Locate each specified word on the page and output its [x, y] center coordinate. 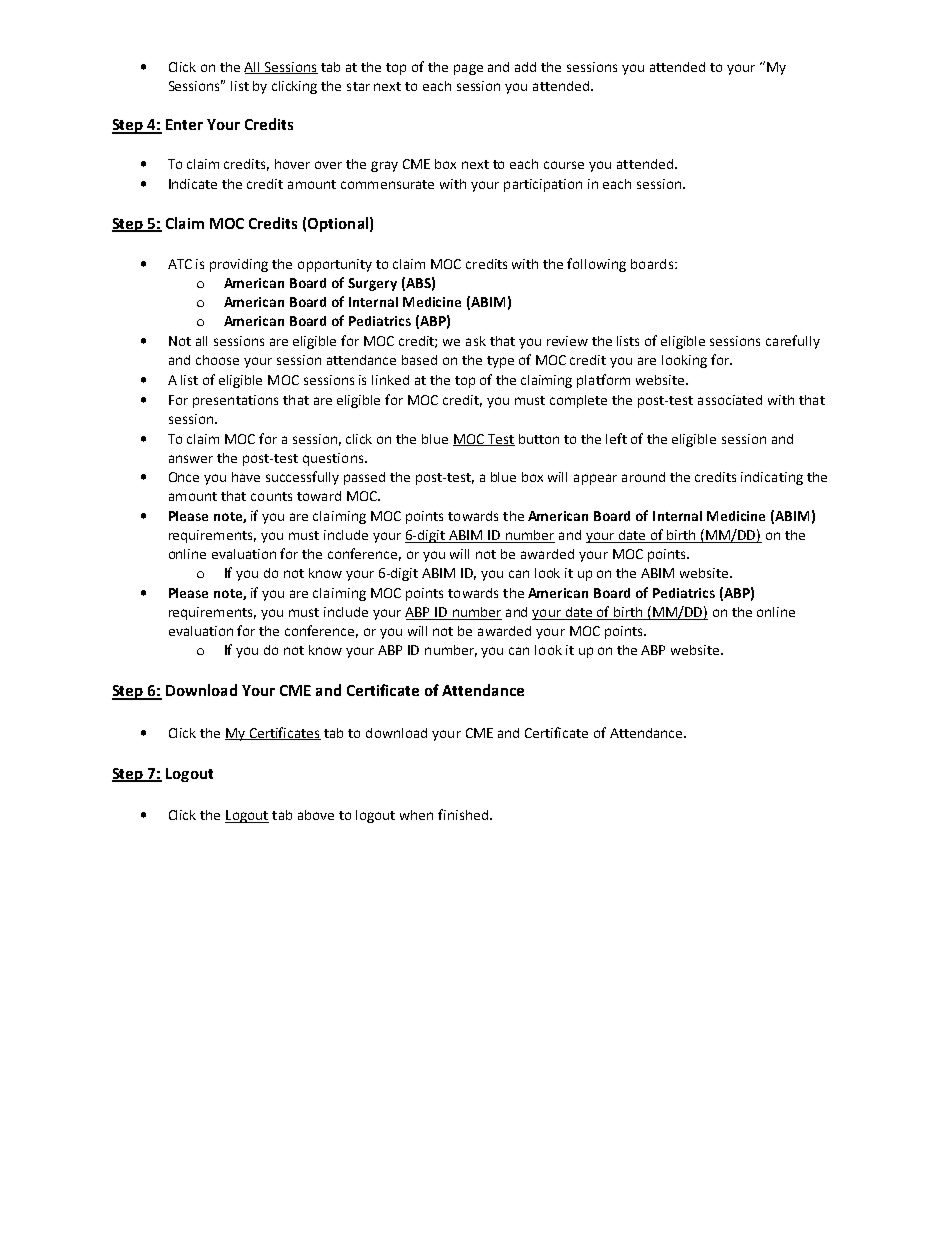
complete [578, 401]
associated [730, 400]
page [468, 69]
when [416, 815]
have [246, 477]
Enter [184, 124]
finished [463, 814]
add [525, 67]
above [316, 815]
